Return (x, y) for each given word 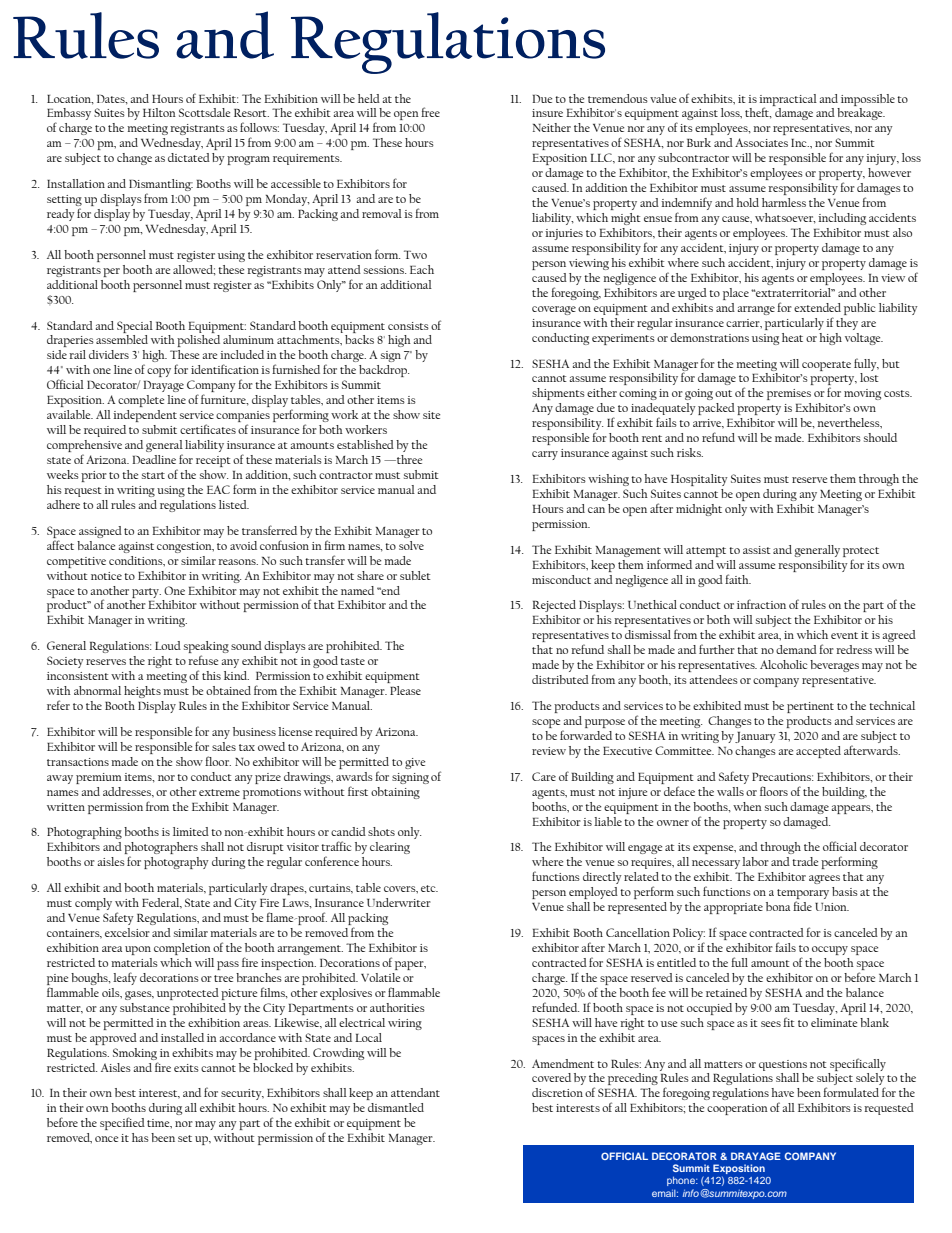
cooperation (737, 1109)
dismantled (396, 1107)
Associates (761, 142)
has (140, 1137)
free (430, 112)
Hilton (159, 112)
